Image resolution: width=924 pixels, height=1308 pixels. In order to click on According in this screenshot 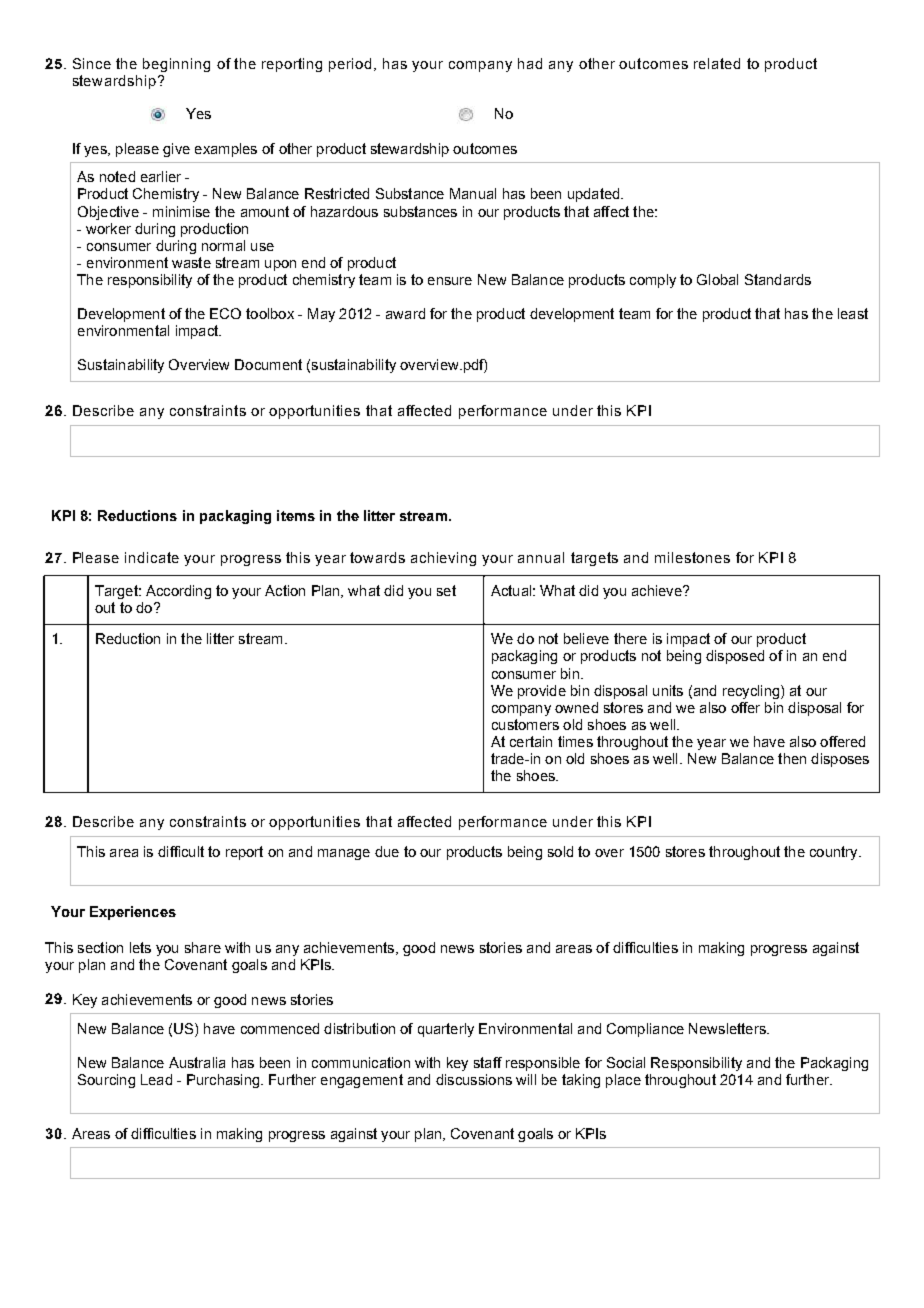, I will do `click(178, 592)`.
